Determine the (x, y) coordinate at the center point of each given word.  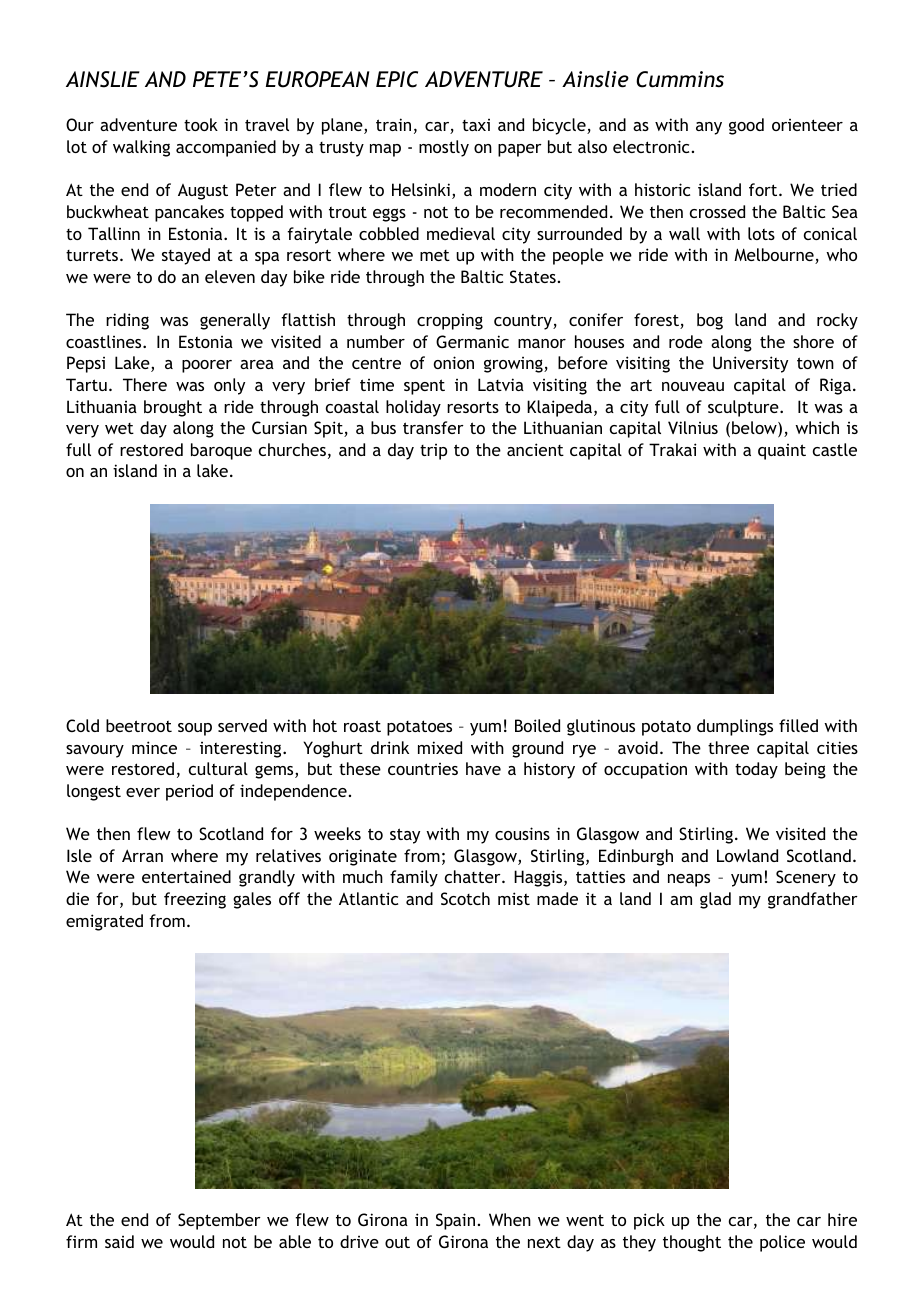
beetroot (139, 725)
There (145, 384)
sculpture (744, 408)
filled (798, 725)
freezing (195, 900)
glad (715, 900)
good (746, 126)
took (201, 124)
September (219, 1221)
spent (424, 387)
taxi (476, 125)
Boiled (537, 725)
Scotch (465, 898)
